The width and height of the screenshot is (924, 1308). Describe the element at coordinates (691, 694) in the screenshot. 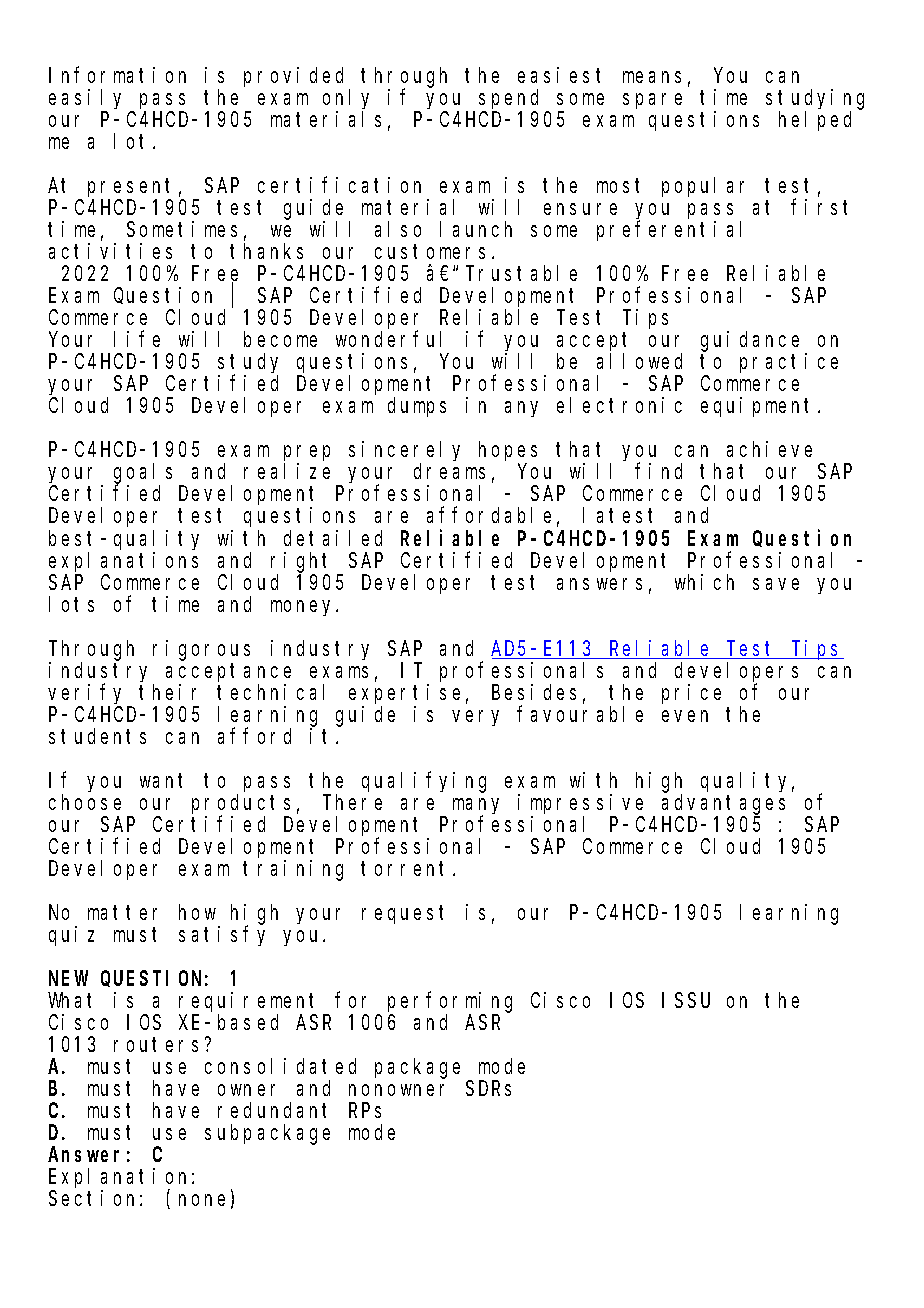

I see `price` at that location.
